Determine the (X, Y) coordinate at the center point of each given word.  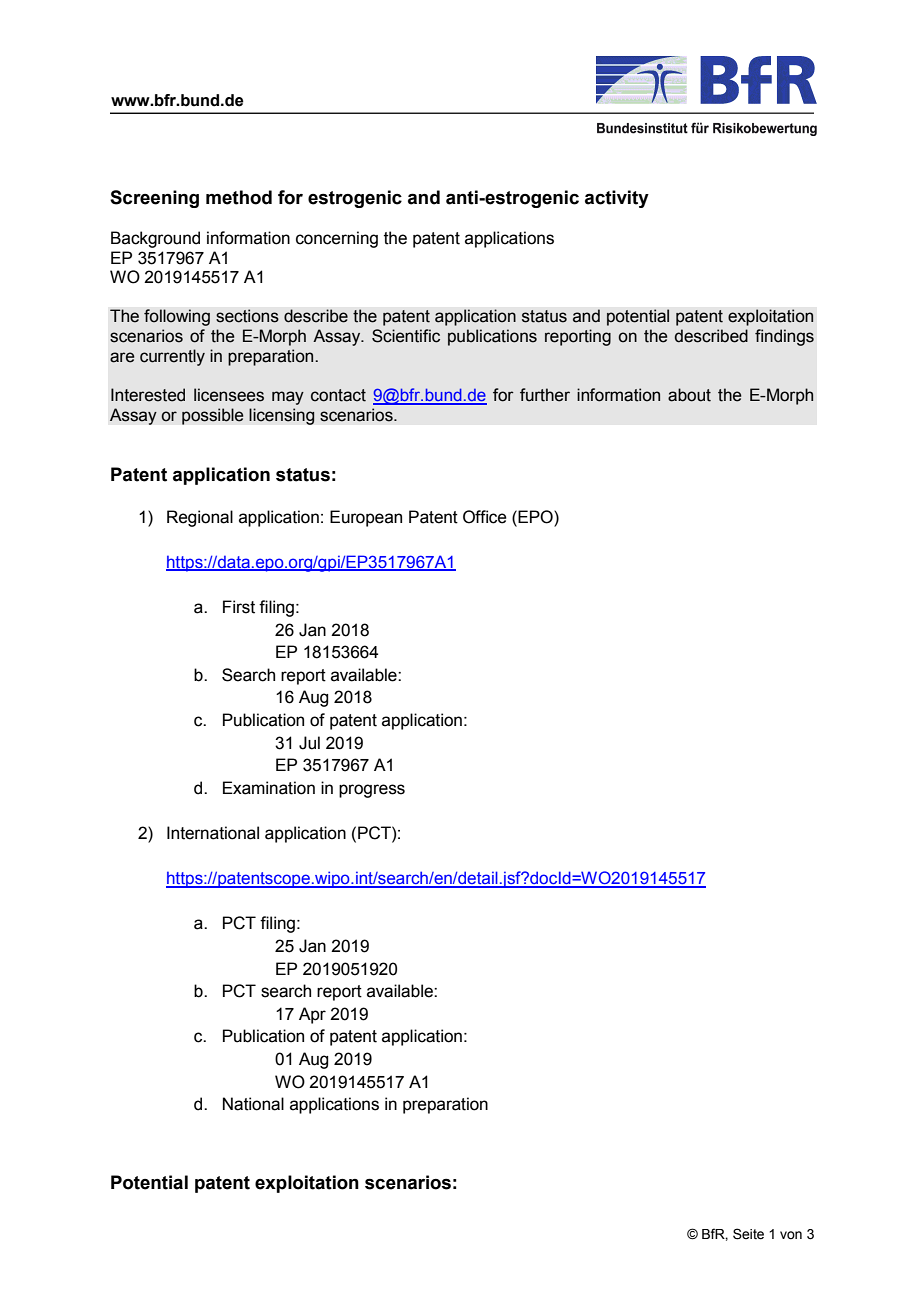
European (366, 518)
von (791, 1235)
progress (372, 791)
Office (485, 517)
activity (617, 199)
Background (155, 239)
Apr (312, 1015)
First (239, 607)
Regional (200, 518)
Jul (309, 743)
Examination (269, 788)
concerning (337, 239)
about (689, 395)
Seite (748, 1234)
